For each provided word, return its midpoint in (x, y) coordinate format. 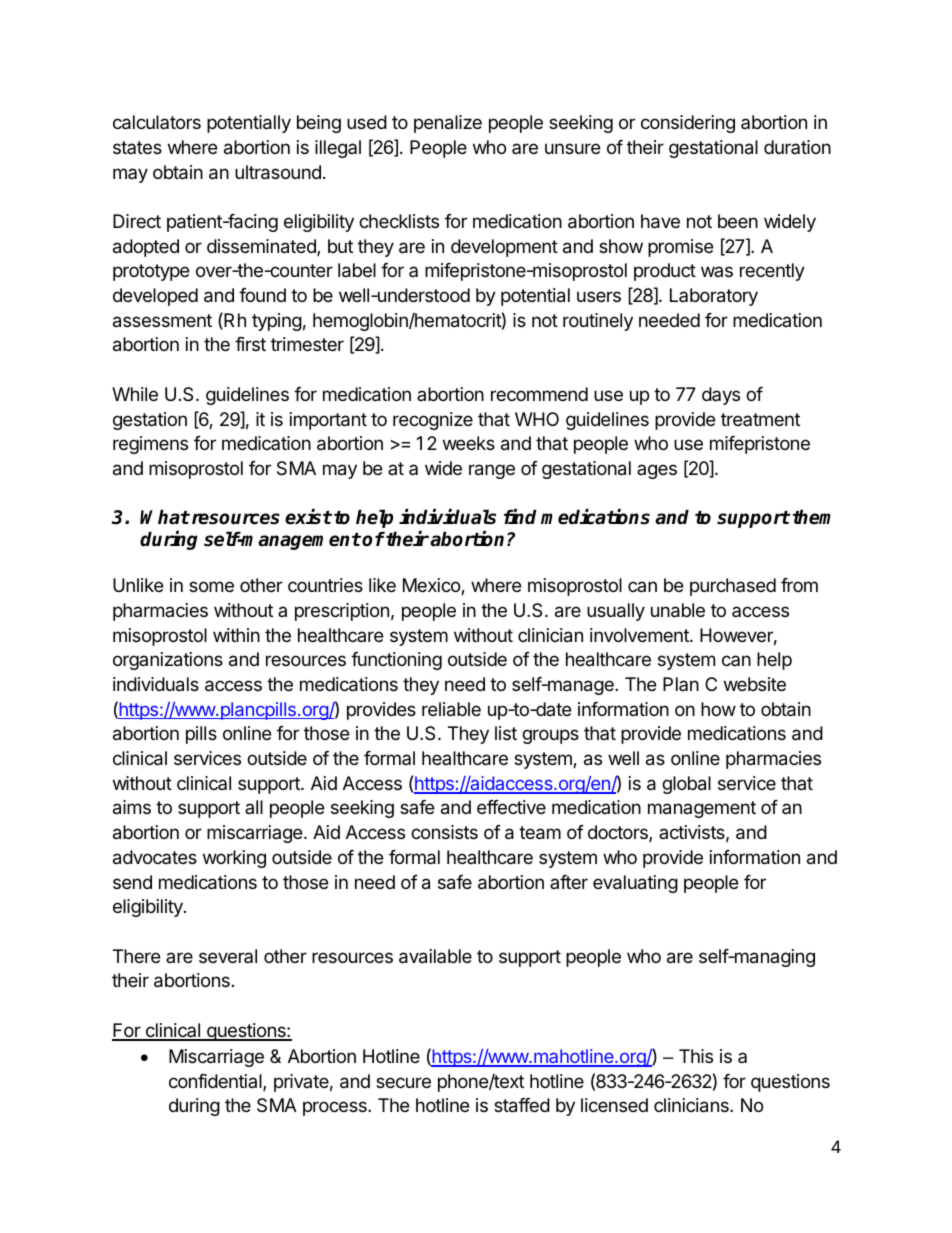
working (234, 859)
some (211, 586)
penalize (448, 124)
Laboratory (714, 297)
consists (444, 832)
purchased (733, 587)
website (755, 684)
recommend (539, 394)
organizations (168, 661)
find (520, 517)
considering (688, 124)
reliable (451, 709)
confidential (216, 1082)
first (250, 344)
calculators (157, 122)
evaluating (635, 884)
